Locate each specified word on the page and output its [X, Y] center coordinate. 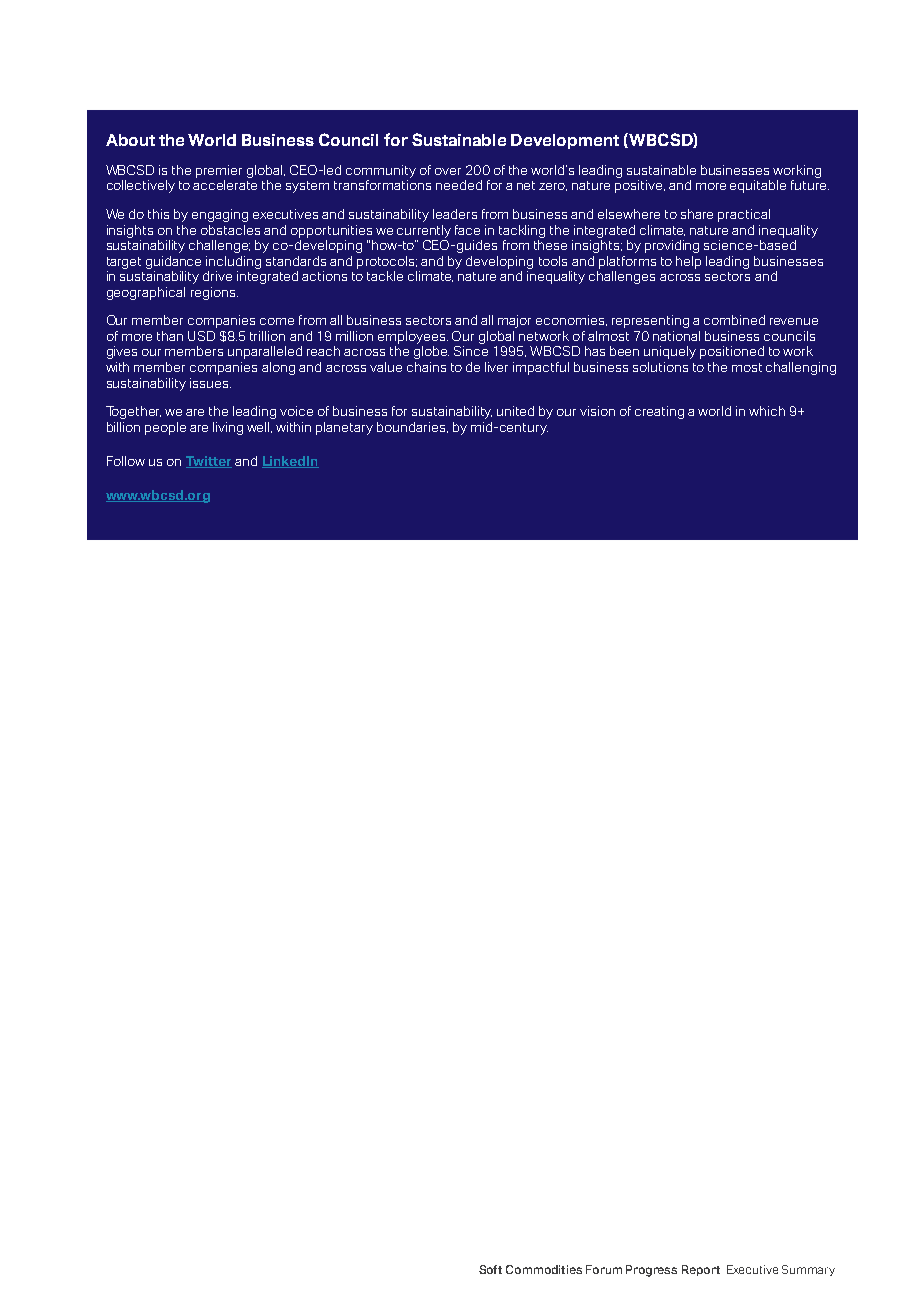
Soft [490, 1269]
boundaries [412, 427]
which [767, 411]
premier [219, 171]
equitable [758, 186]
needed [459, 185]
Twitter [209, 462]
